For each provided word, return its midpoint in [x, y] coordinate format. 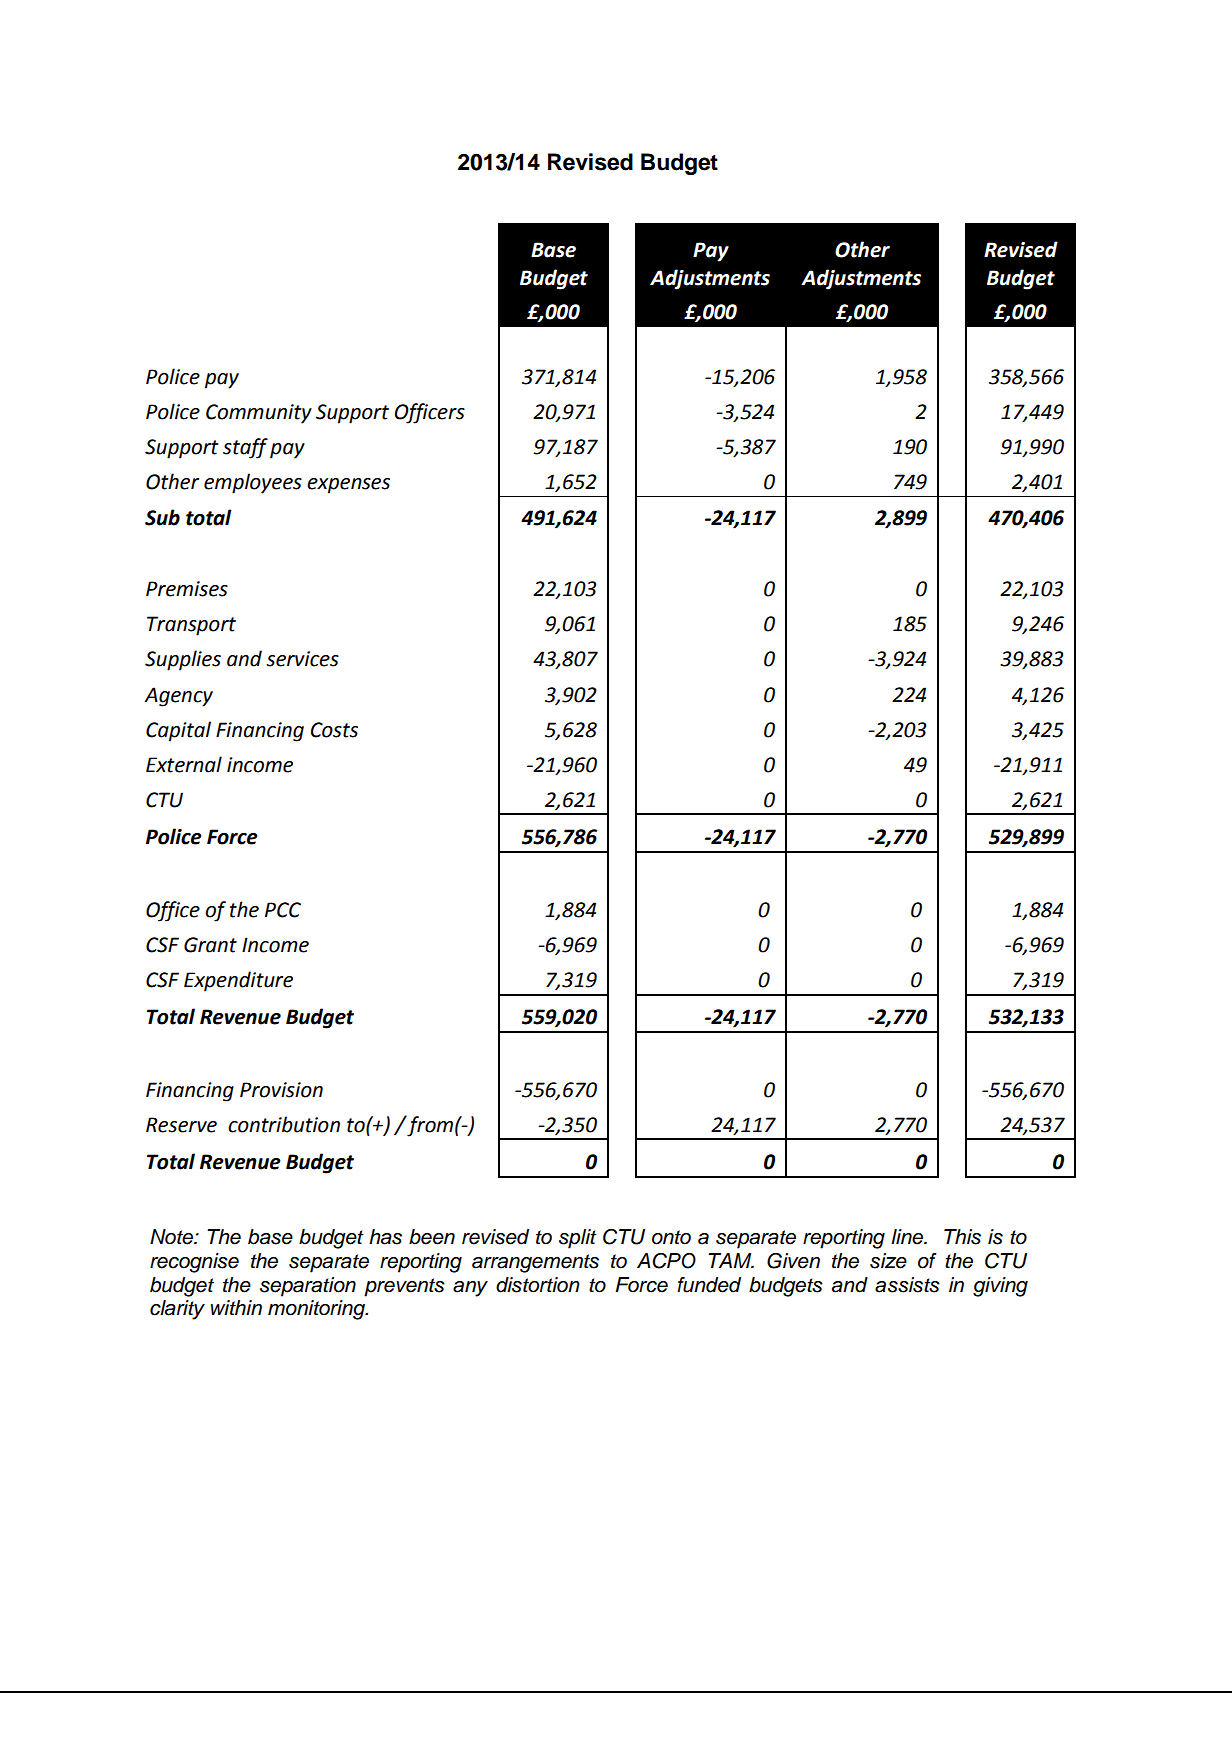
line [908, 1237]
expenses [348, 486]
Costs [334, 730]
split [578, 1239]
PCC [283, 910]
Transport [191, 626]
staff [245, 448]
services [302, 659]
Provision [281, 1090]
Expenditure [238, 981]
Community [259, 414]
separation [308, 1287]
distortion [538, 1285]
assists [907, 1285]
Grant [210, 945]
